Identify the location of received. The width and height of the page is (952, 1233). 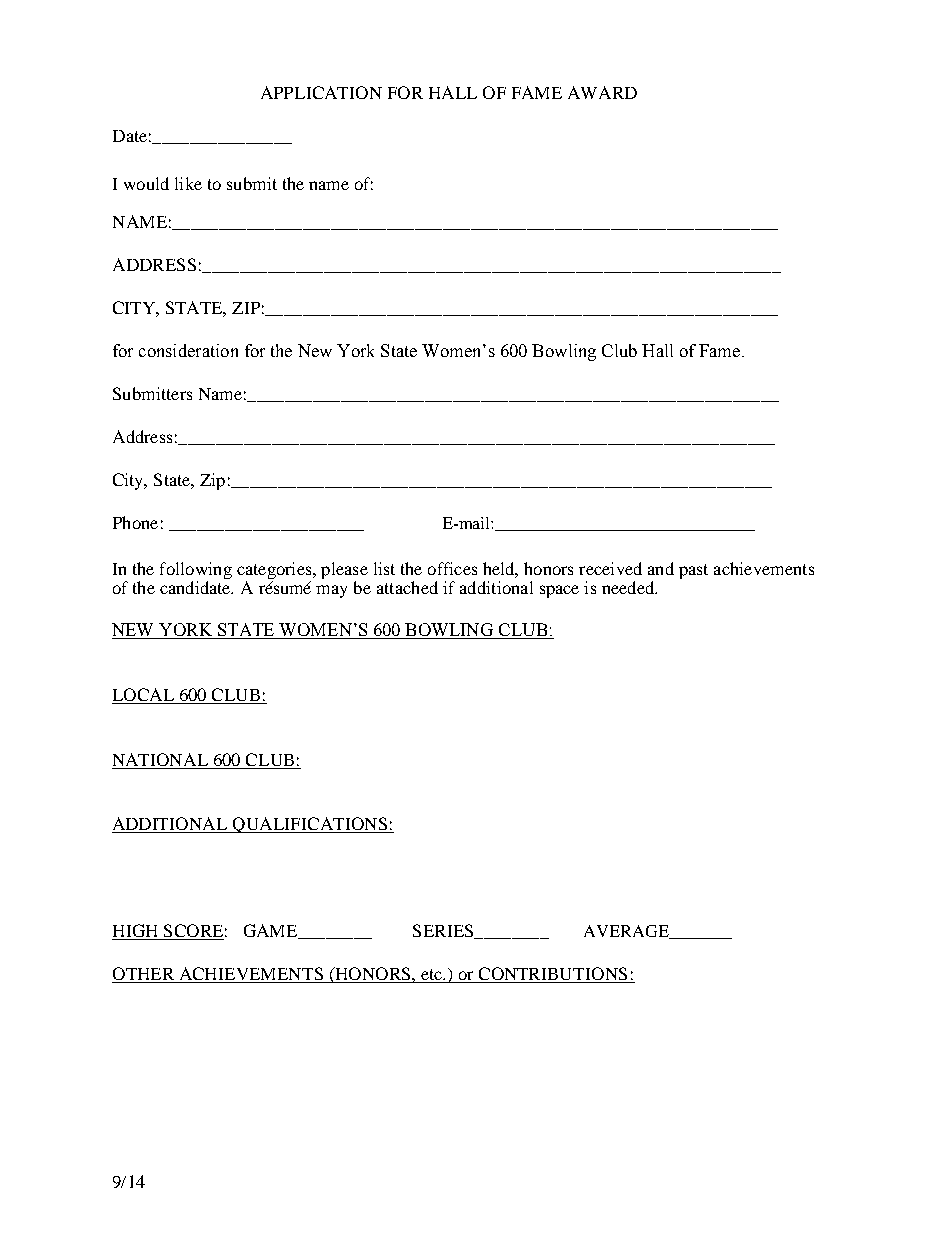
(610, 568).
